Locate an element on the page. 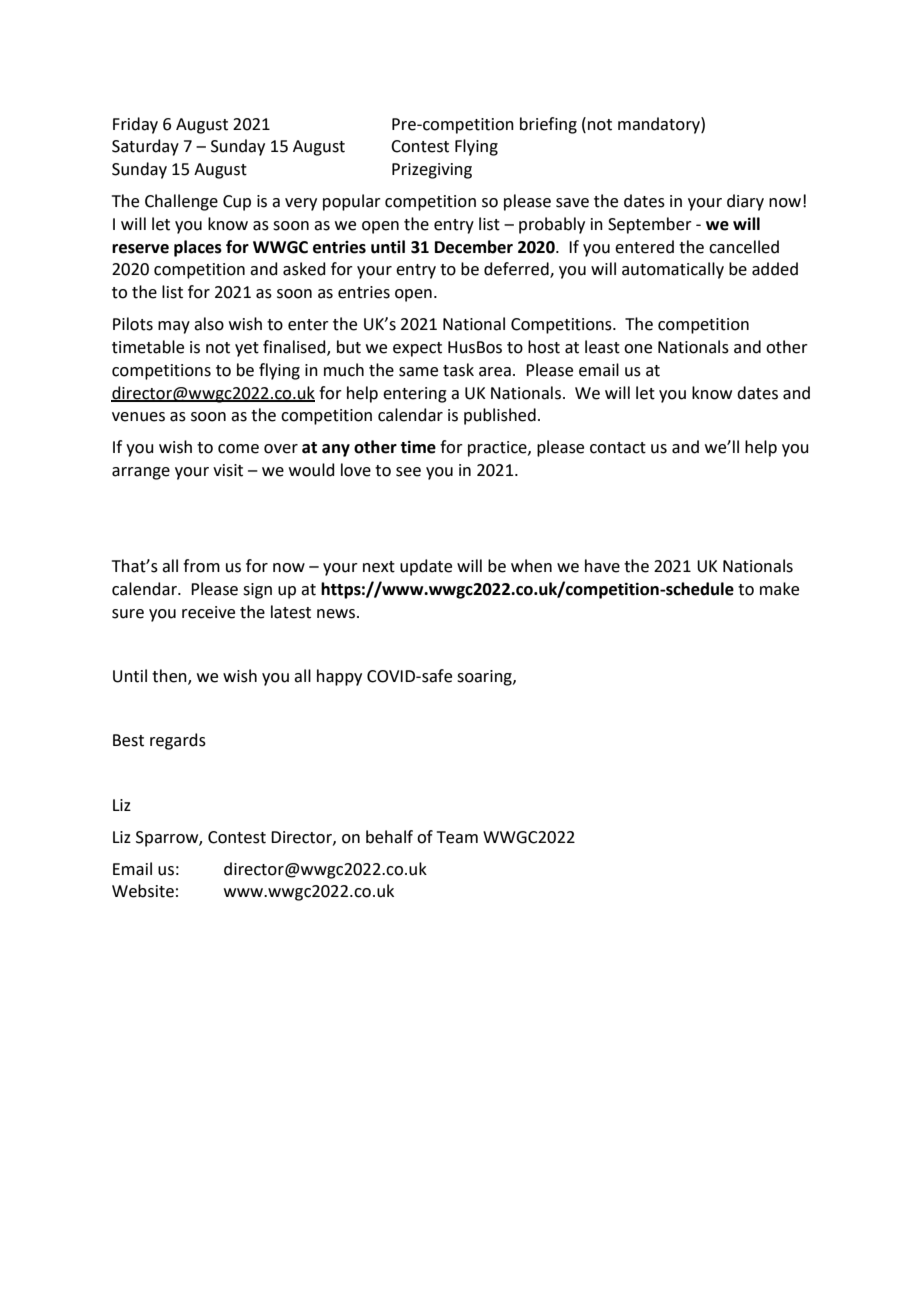 Image resolution: width=924 pixels, height=1308 pixels. diary is located at coordinates (745, 202).
